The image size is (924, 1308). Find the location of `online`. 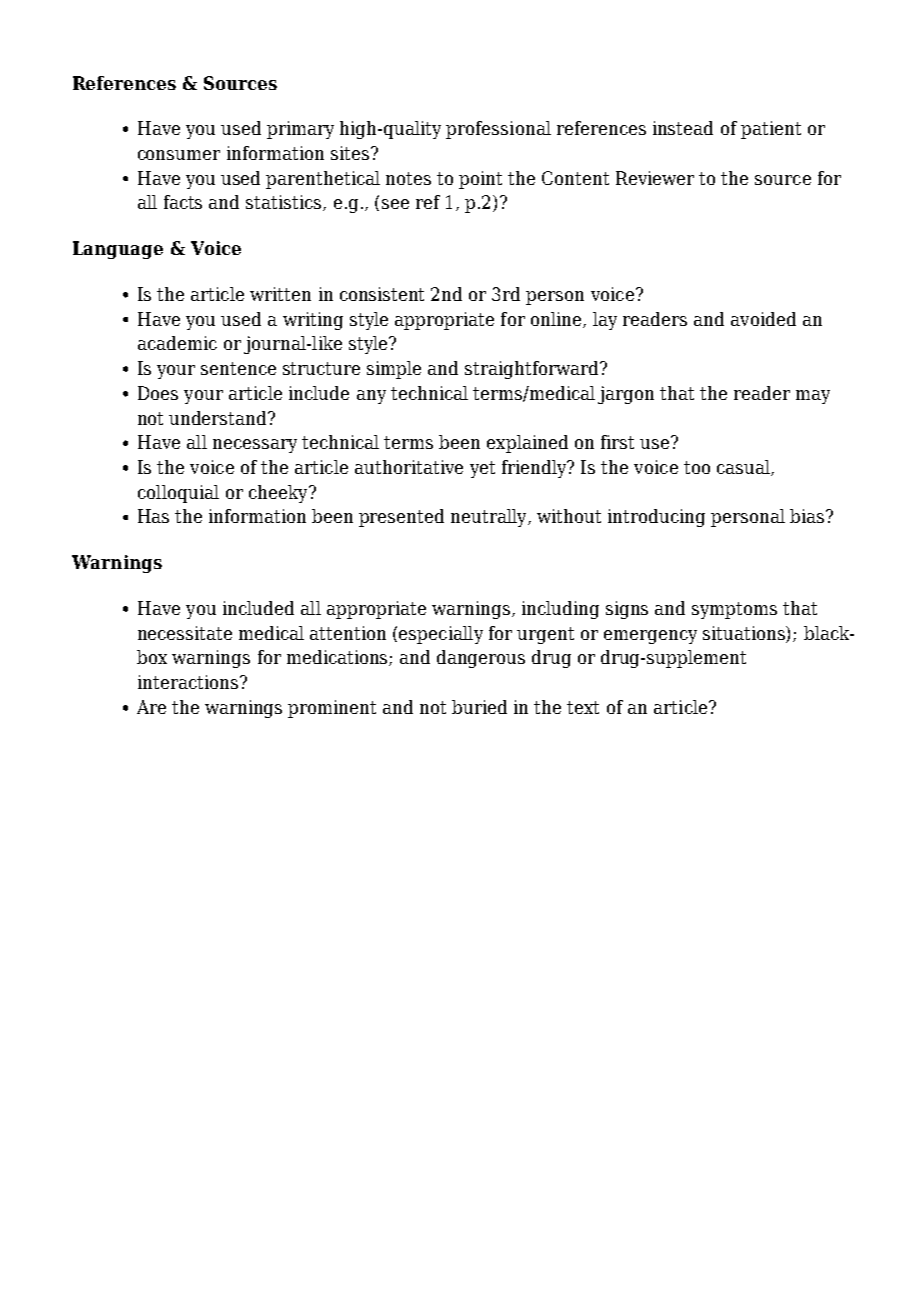

online is located at coordinates (557, 320).
